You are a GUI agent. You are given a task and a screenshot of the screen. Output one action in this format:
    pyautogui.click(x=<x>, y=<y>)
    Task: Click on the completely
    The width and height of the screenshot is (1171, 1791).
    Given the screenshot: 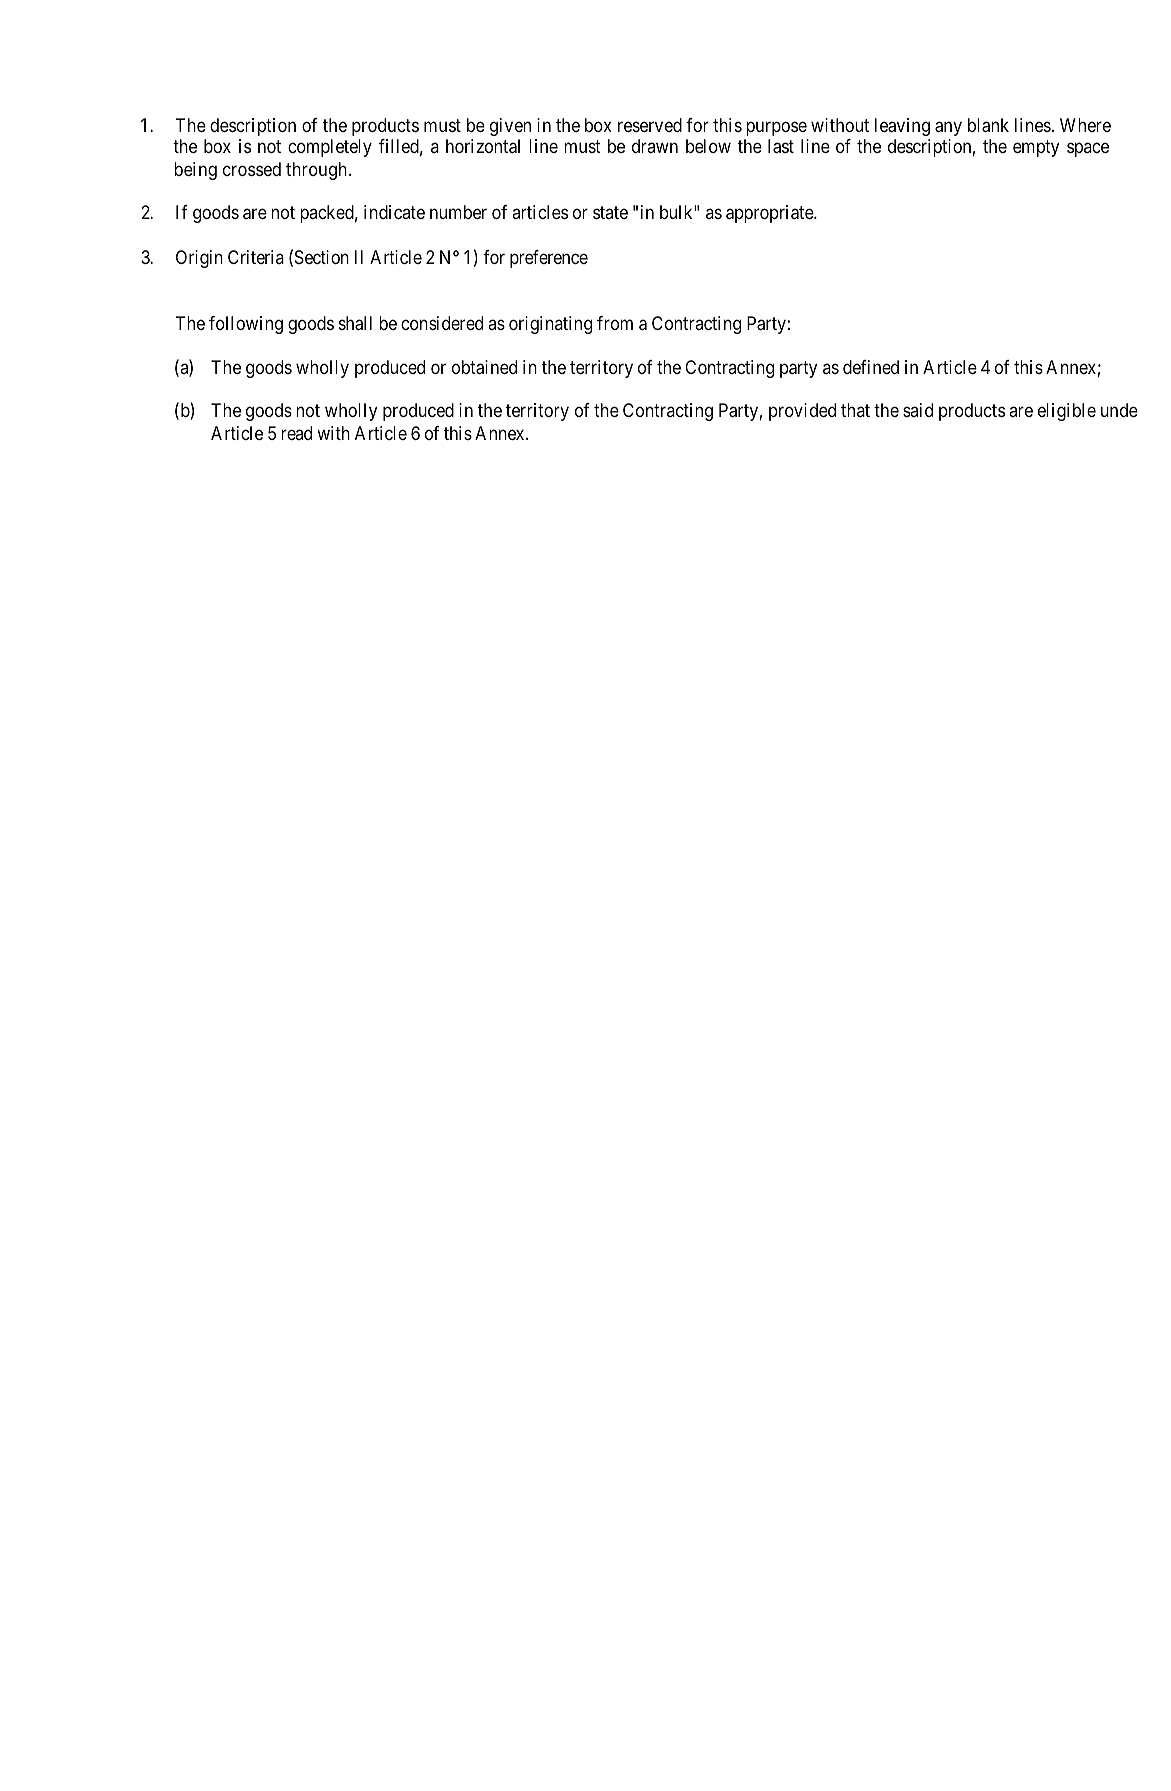 What is the action you would take?
    pyautogui.click(x=330, y=148)
